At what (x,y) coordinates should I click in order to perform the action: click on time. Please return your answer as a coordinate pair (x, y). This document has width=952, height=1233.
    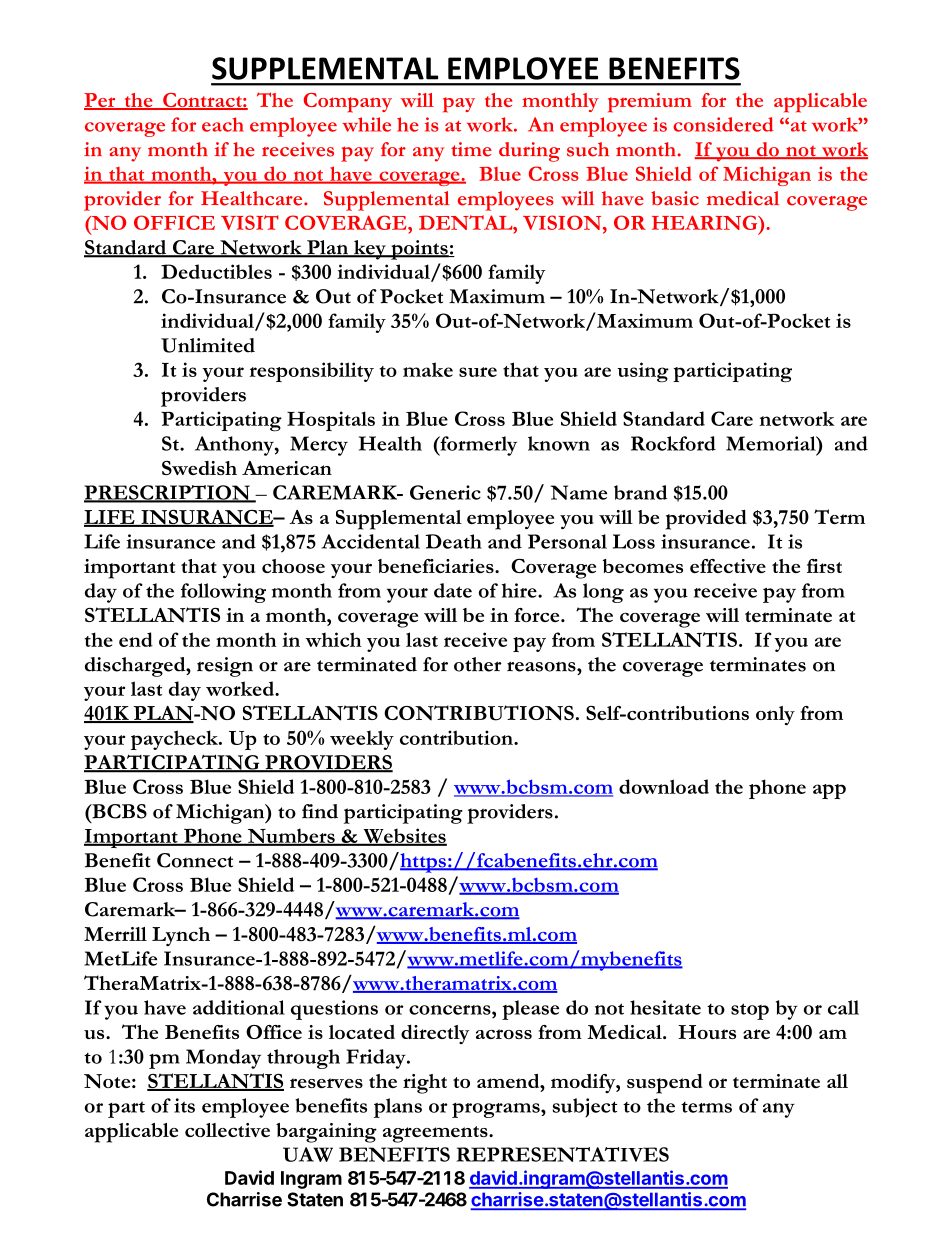
    Looking at the image, I should click on (471, 149).
